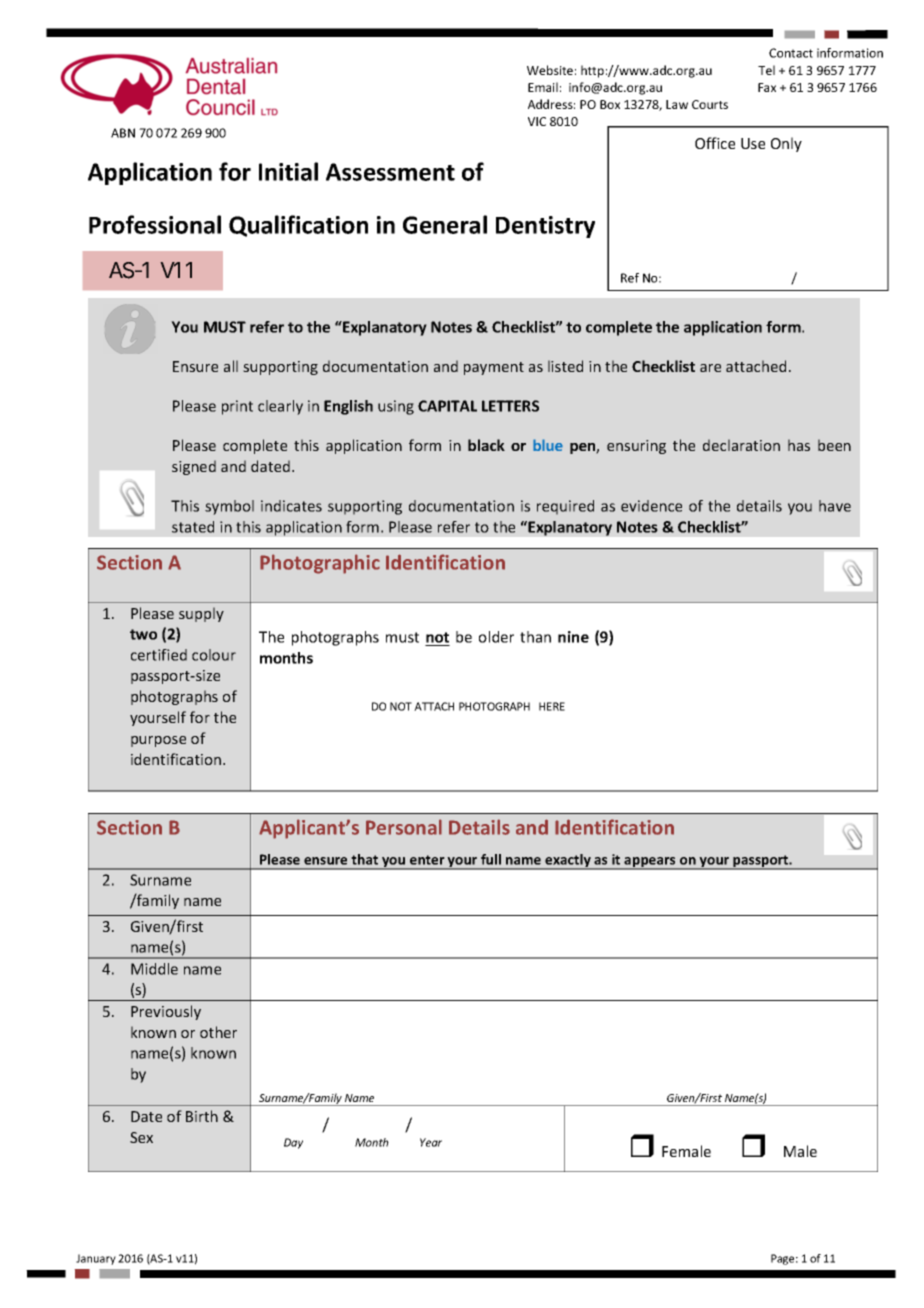 The height and width of the screenshot is (1308, 924). What do you see at coordinates (431, 1142) in the screenshot?
I see `Year` at bounding box center [431, 1142].
